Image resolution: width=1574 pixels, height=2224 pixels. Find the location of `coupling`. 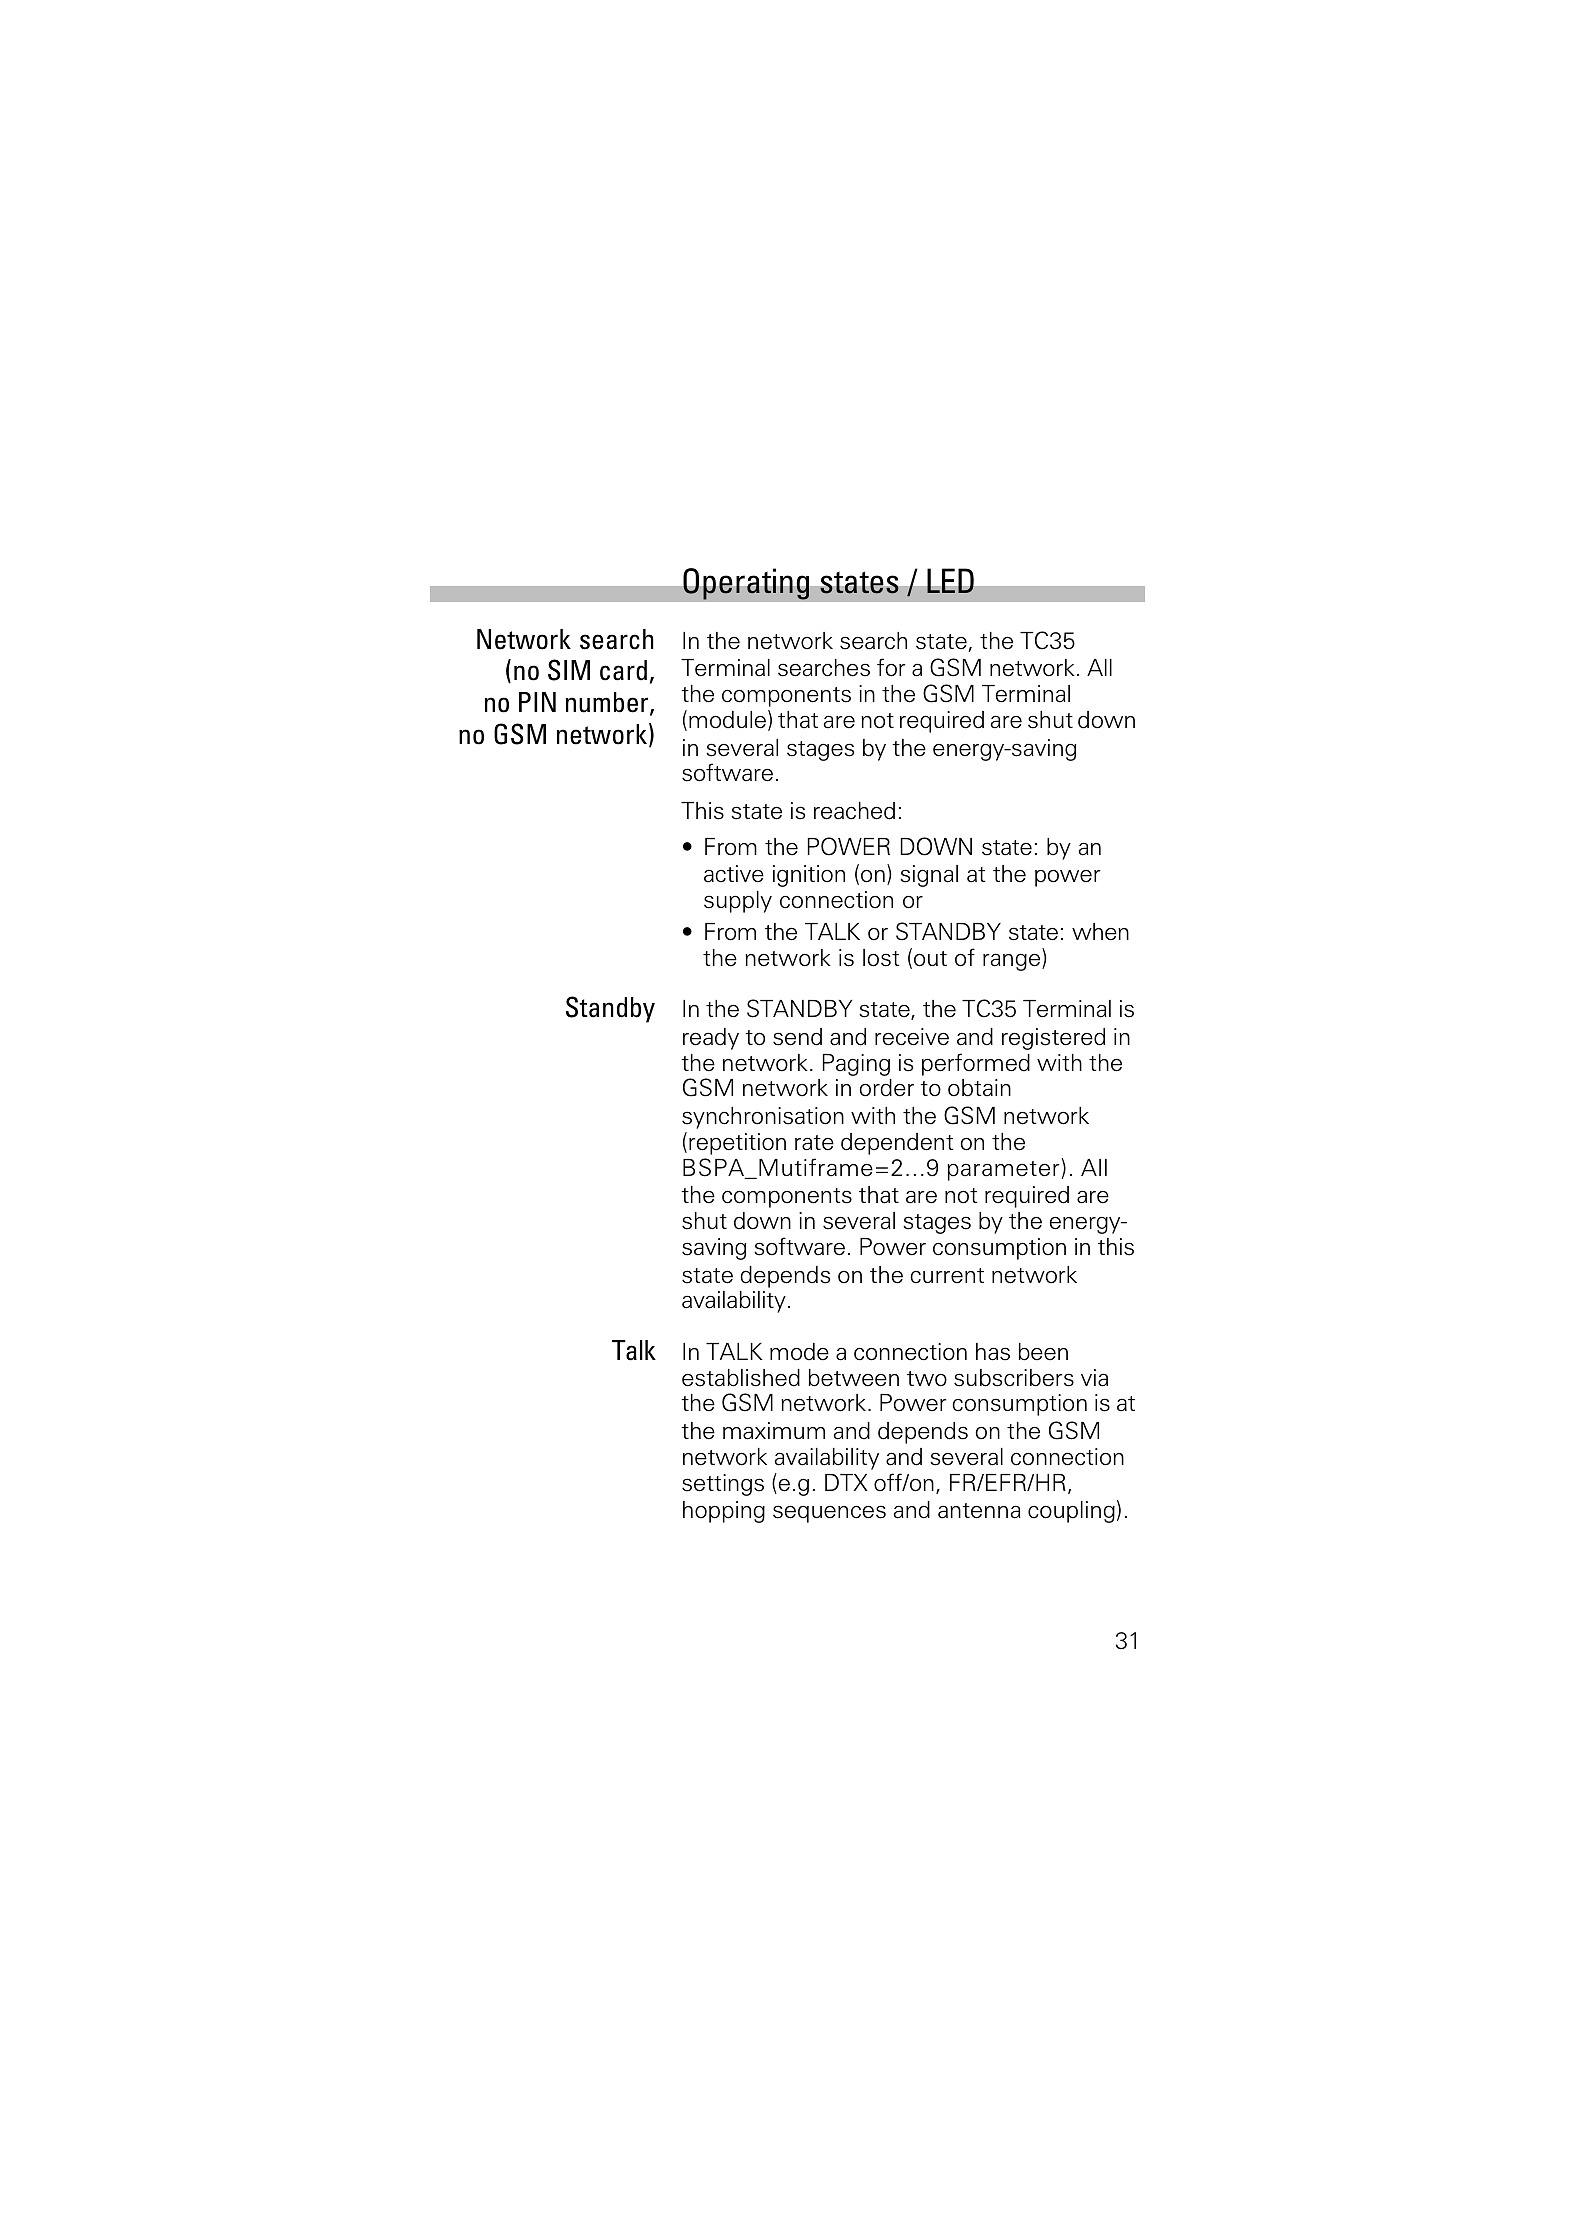

coupling is located at coordinates (1071, 1512).
